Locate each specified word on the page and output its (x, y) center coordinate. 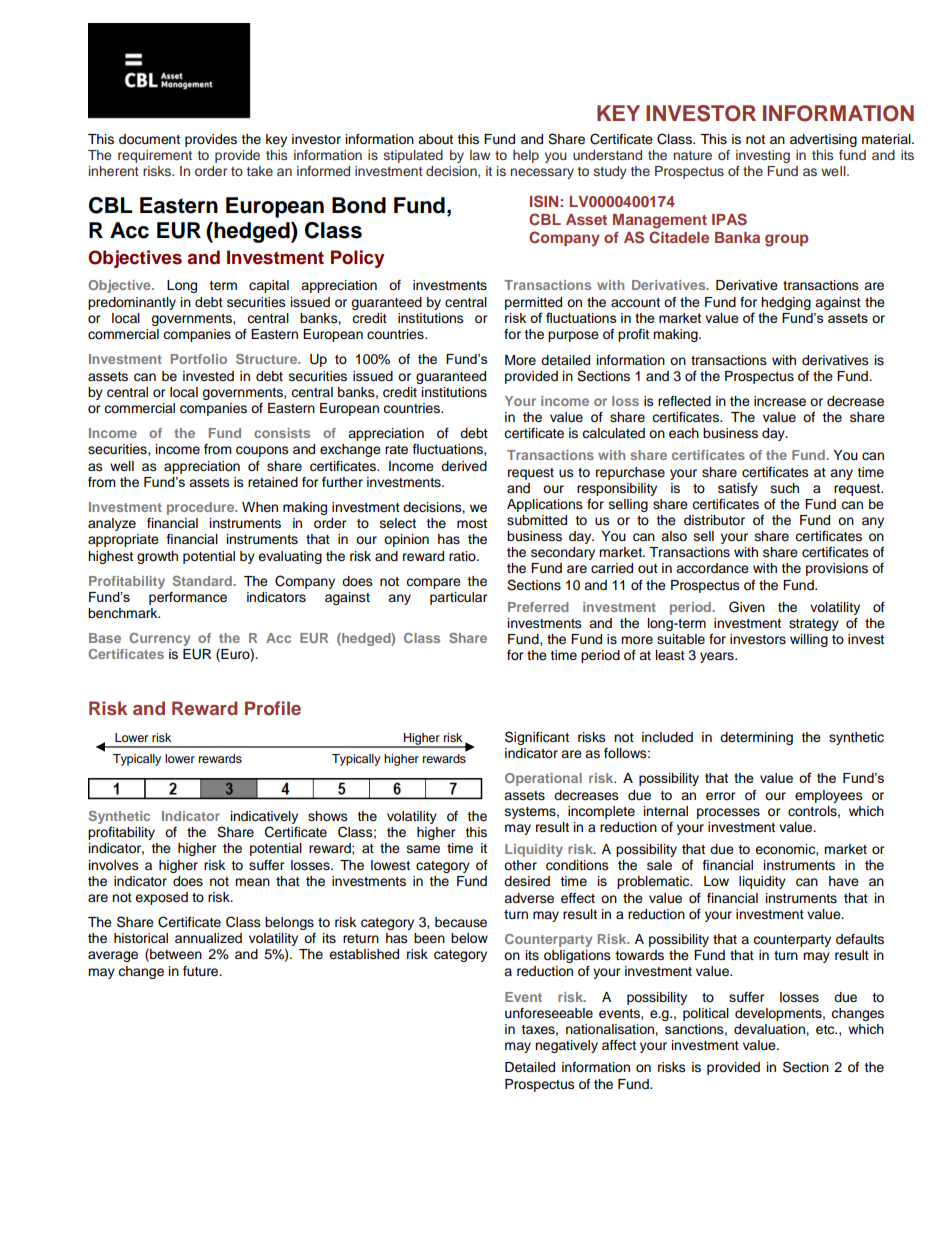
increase (780, 401)
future (202, 971)
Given (747, 607)
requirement (155, 156)
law (480, 155)
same (423, 849)
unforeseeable (549, 1013)
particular (459, 598)
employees (829, 796)
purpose (573, 336)
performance (188, 598)
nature (693, 155)
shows (328, 816)
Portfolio (199, 359)
